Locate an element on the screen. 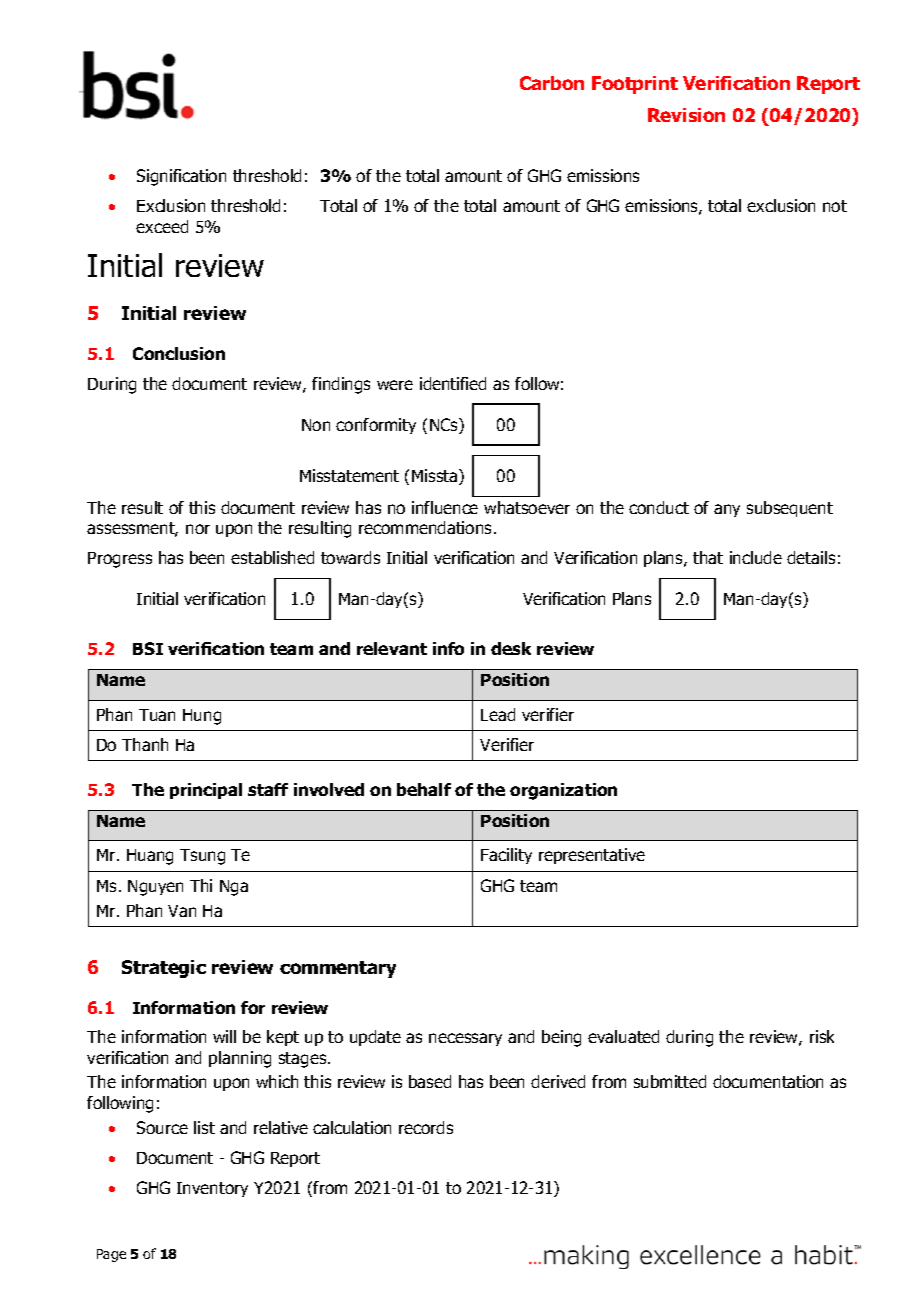 This screenshot has width=924, height=1308. any is located at coordinates (727, 510).
